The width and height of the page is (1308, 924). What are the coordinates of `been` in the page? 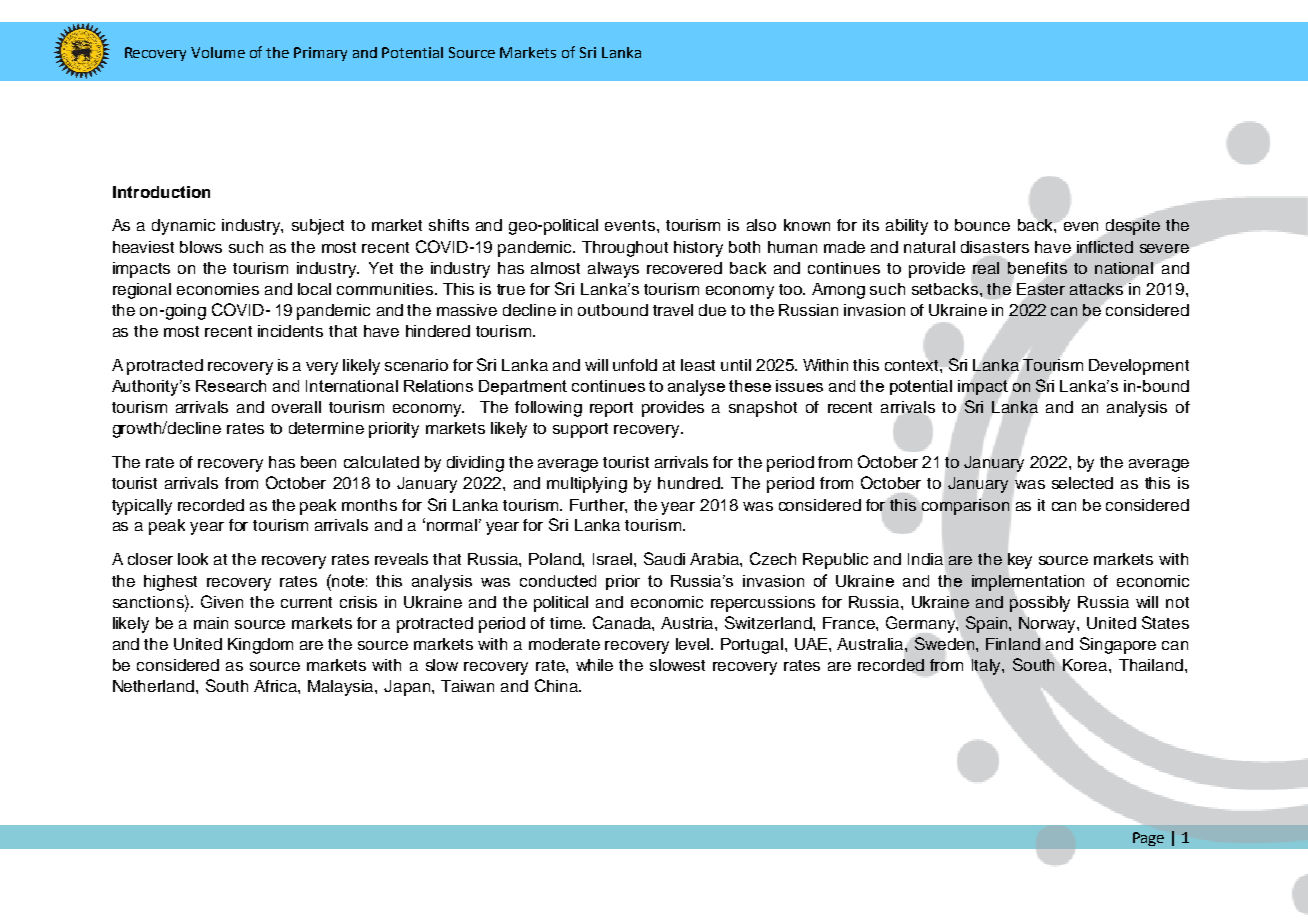 It's located at (318, 462).
